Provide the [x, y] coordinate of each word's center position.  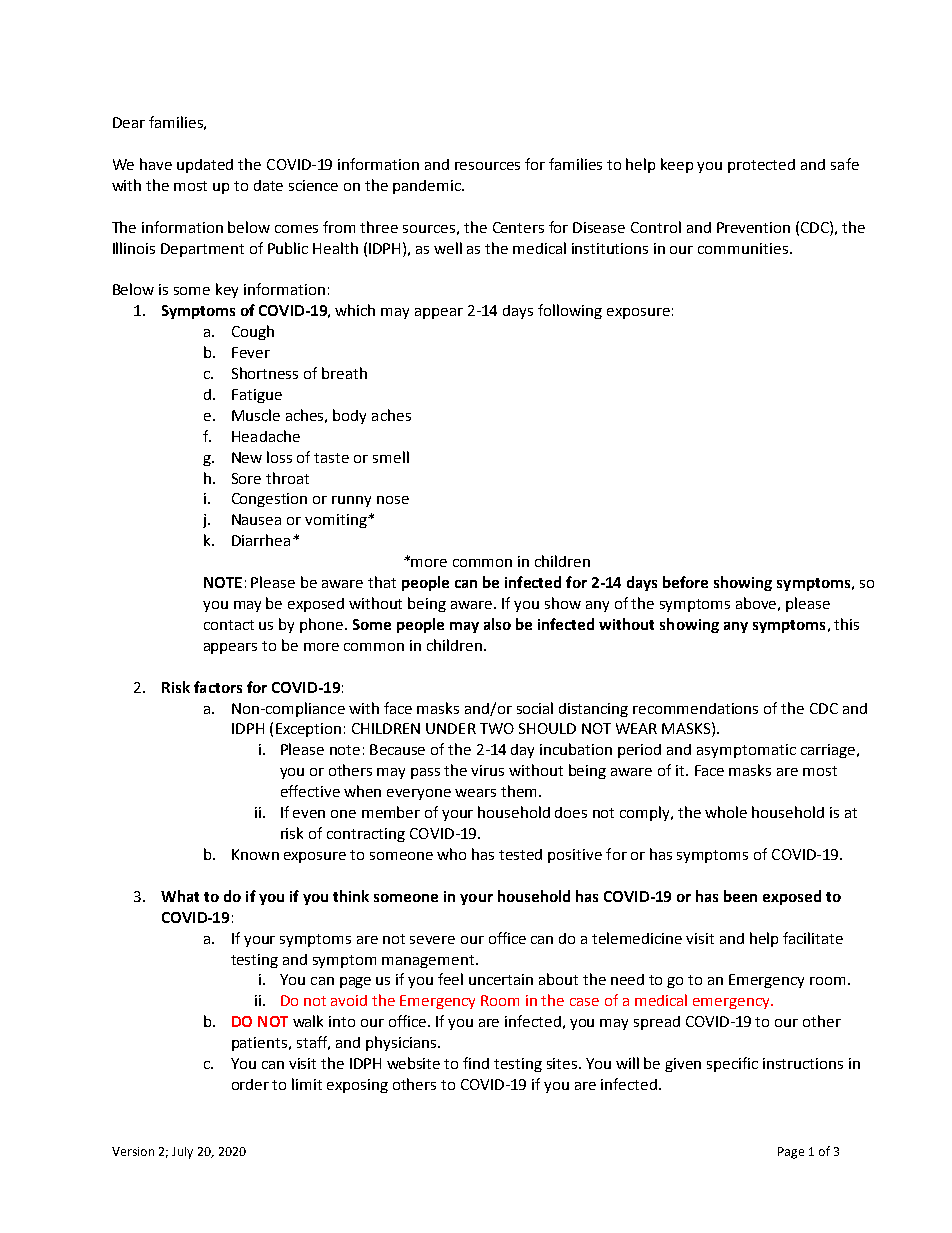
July [182, 1153]
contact [229, 625]
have [156, 164]
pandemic [428, 187]
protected [761, 166]
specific [732, 1064]
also [497, 624]
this [846, 624]
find [476, 1063]
